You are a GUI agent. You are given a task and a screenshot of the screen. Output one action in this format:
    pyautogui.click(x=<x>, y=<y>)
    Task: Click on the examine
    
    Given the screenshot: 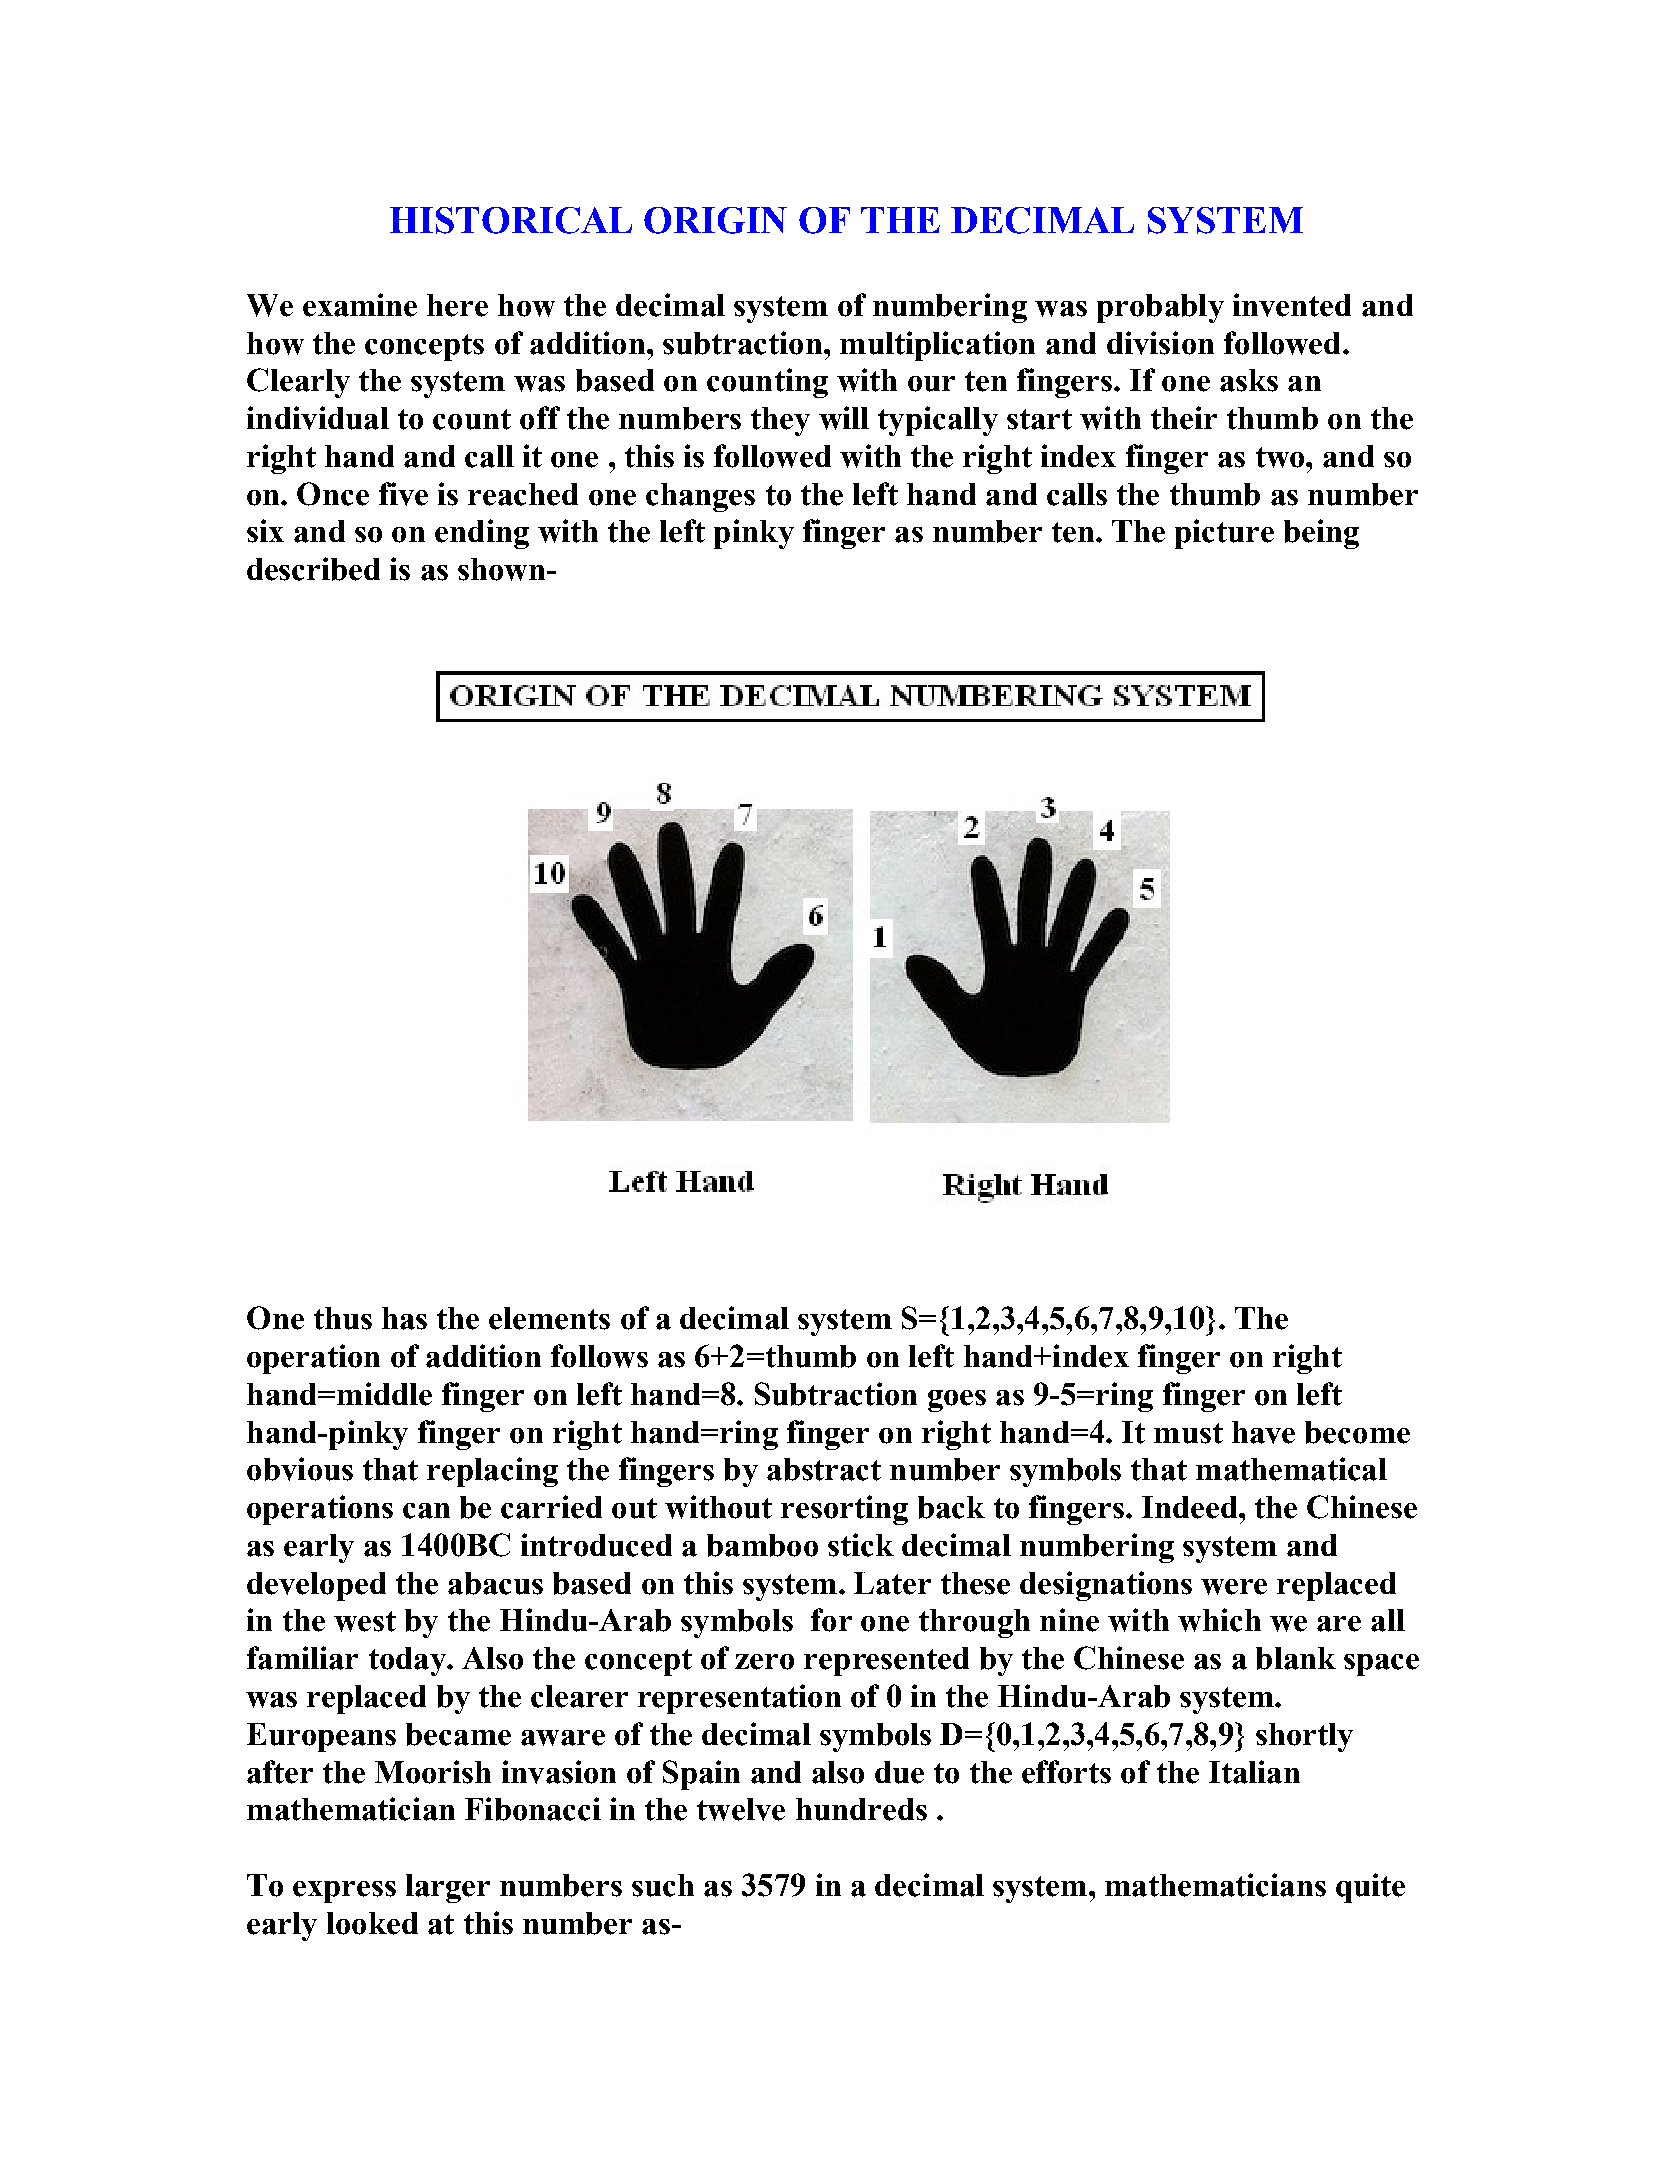 What is the action you would take?
    pyautogui.click(x=360, y=305)
